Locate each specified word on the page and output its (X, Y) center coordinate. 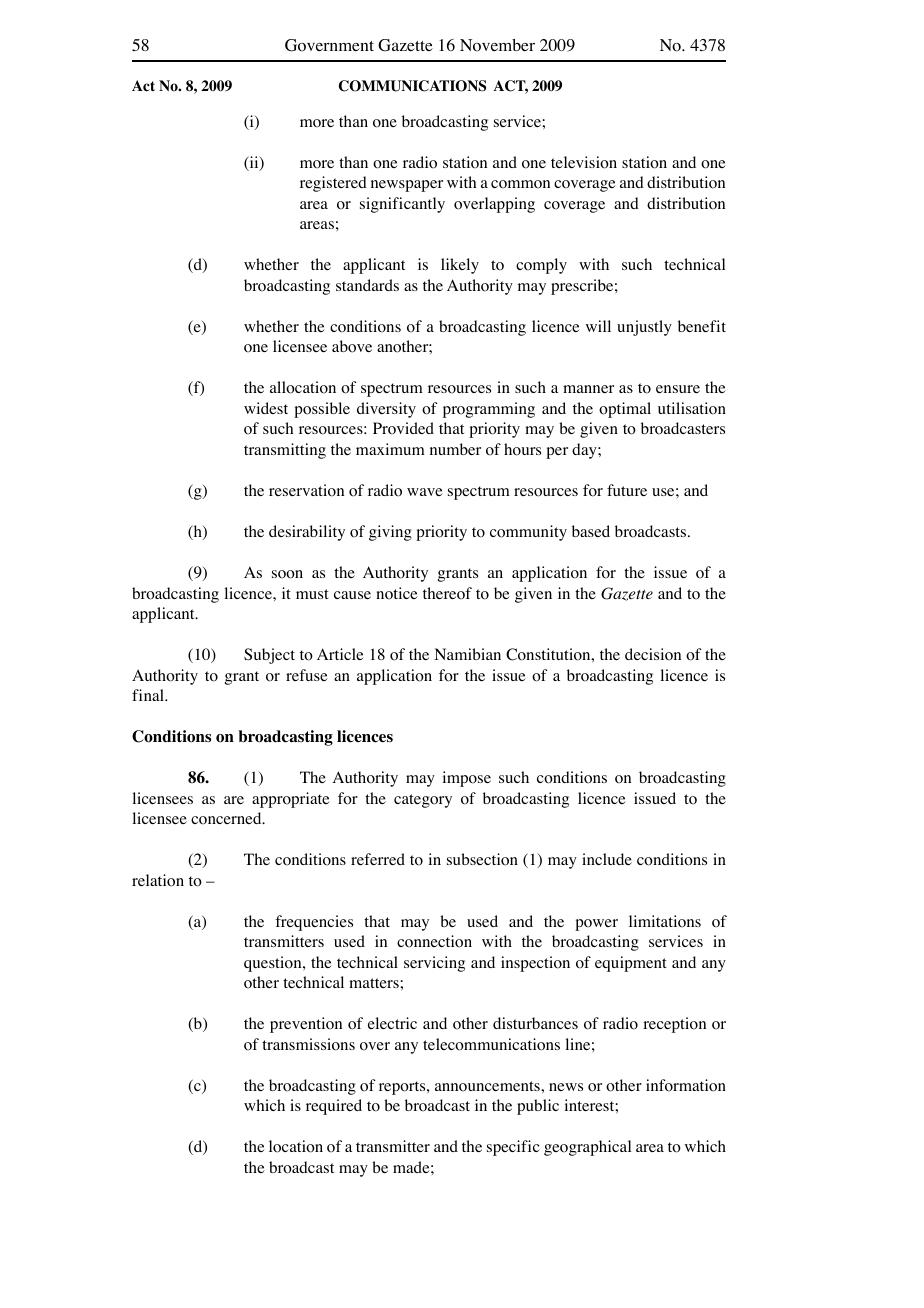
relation (158, 880)
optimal (625, 410)
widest (266, 408)
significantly (402, 205)
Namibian (467, 654)
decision (653, 654)
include (607, 859)
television (584, 162)
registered (333, 184)
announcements (488, 1086)
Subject (269, 656)
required (334, 1107)
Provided (403, 428)
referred (378, 859)
